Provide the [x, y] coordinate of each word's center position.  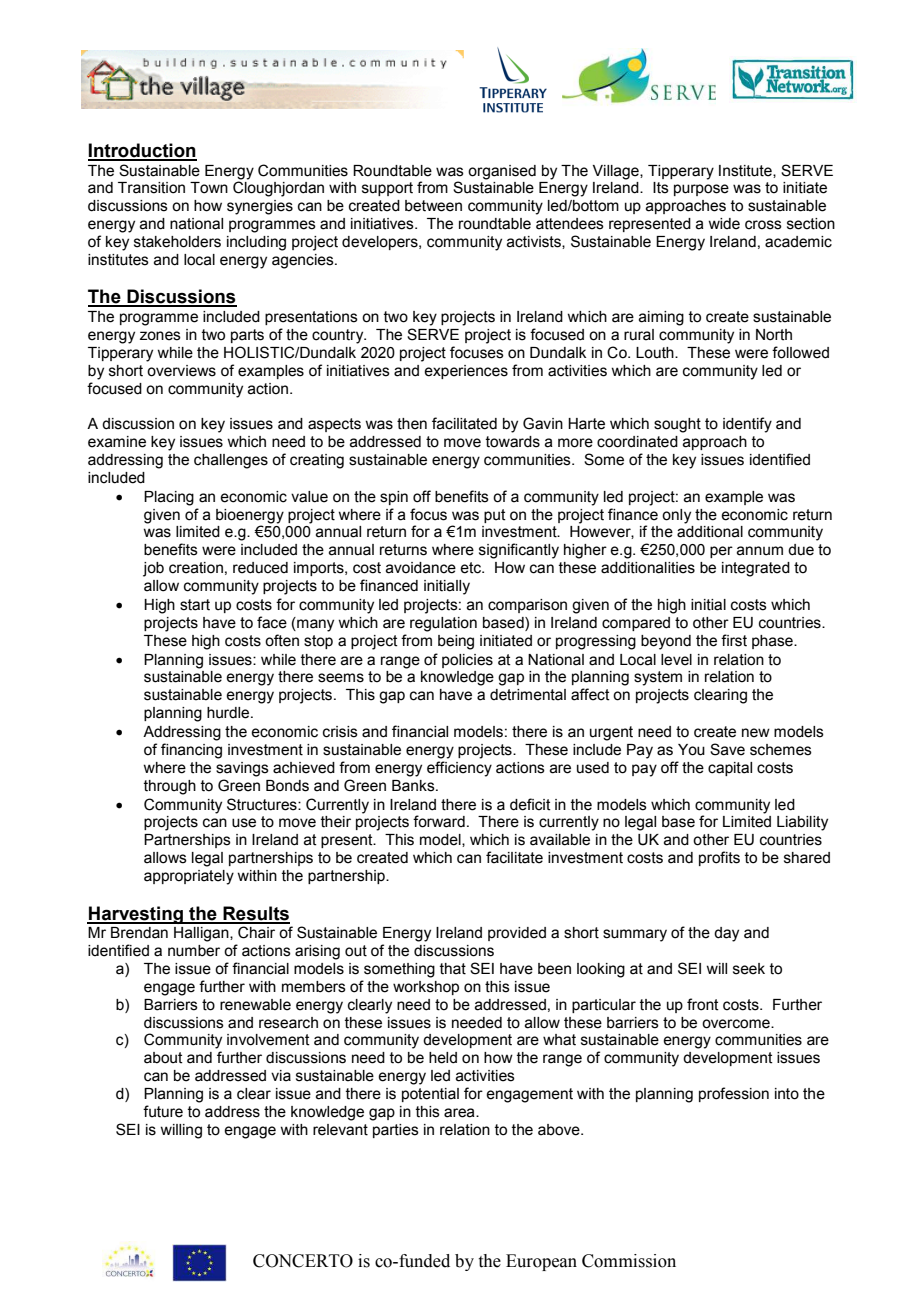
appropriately [189, 877]
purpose [701, 190]
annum [760, 551]
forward [439, 821]
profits [719, 858]
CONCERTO [303, 1261]
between [433, 206]
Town [209, 188]
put [495, 516]
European [541, 1262]
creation [196, 568]
